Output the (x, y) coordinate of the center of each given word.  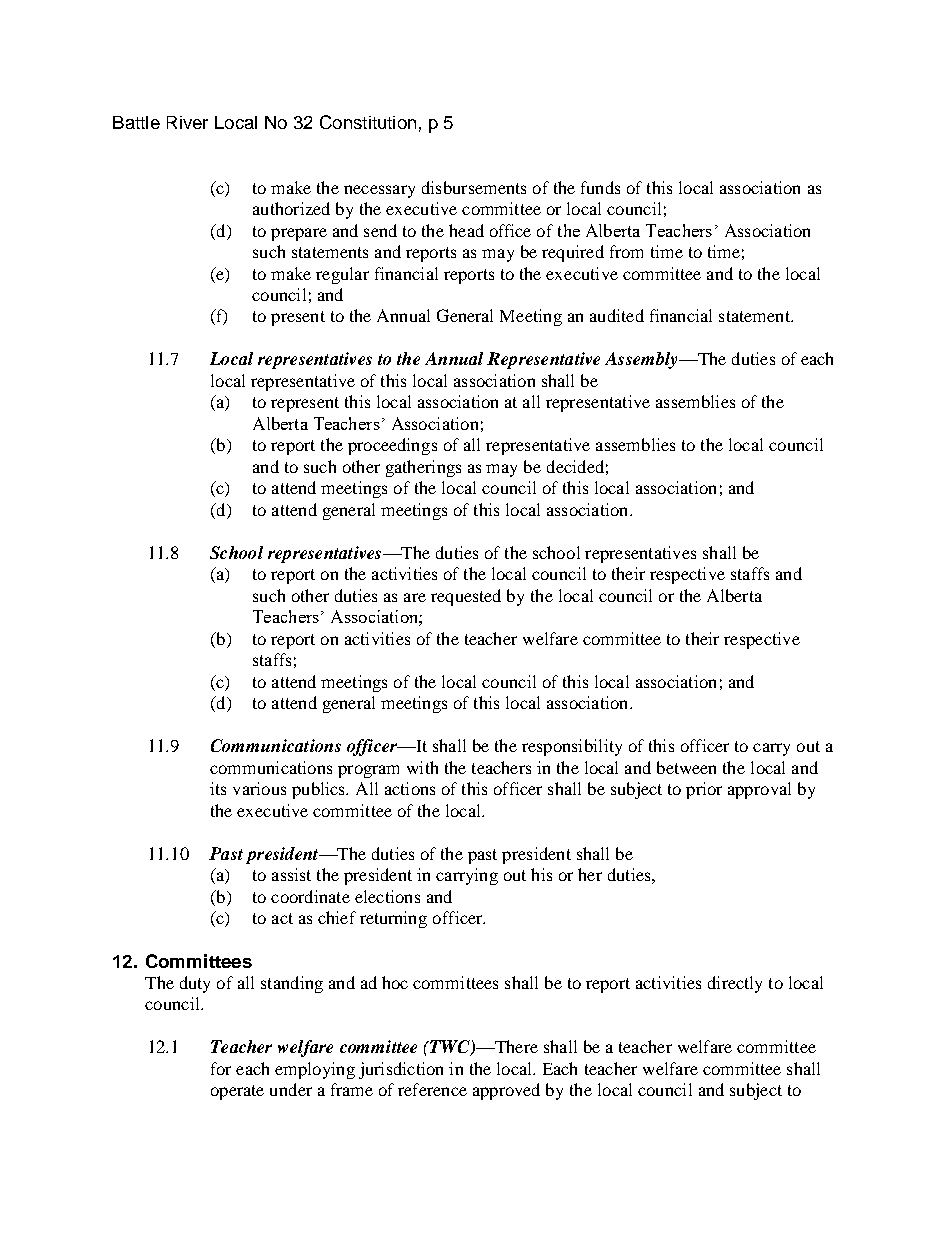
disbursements (474, 187)
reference (432, 1089)
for (221, 1068)
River (187, 122)
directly (735, 984)
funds (600, 187)
